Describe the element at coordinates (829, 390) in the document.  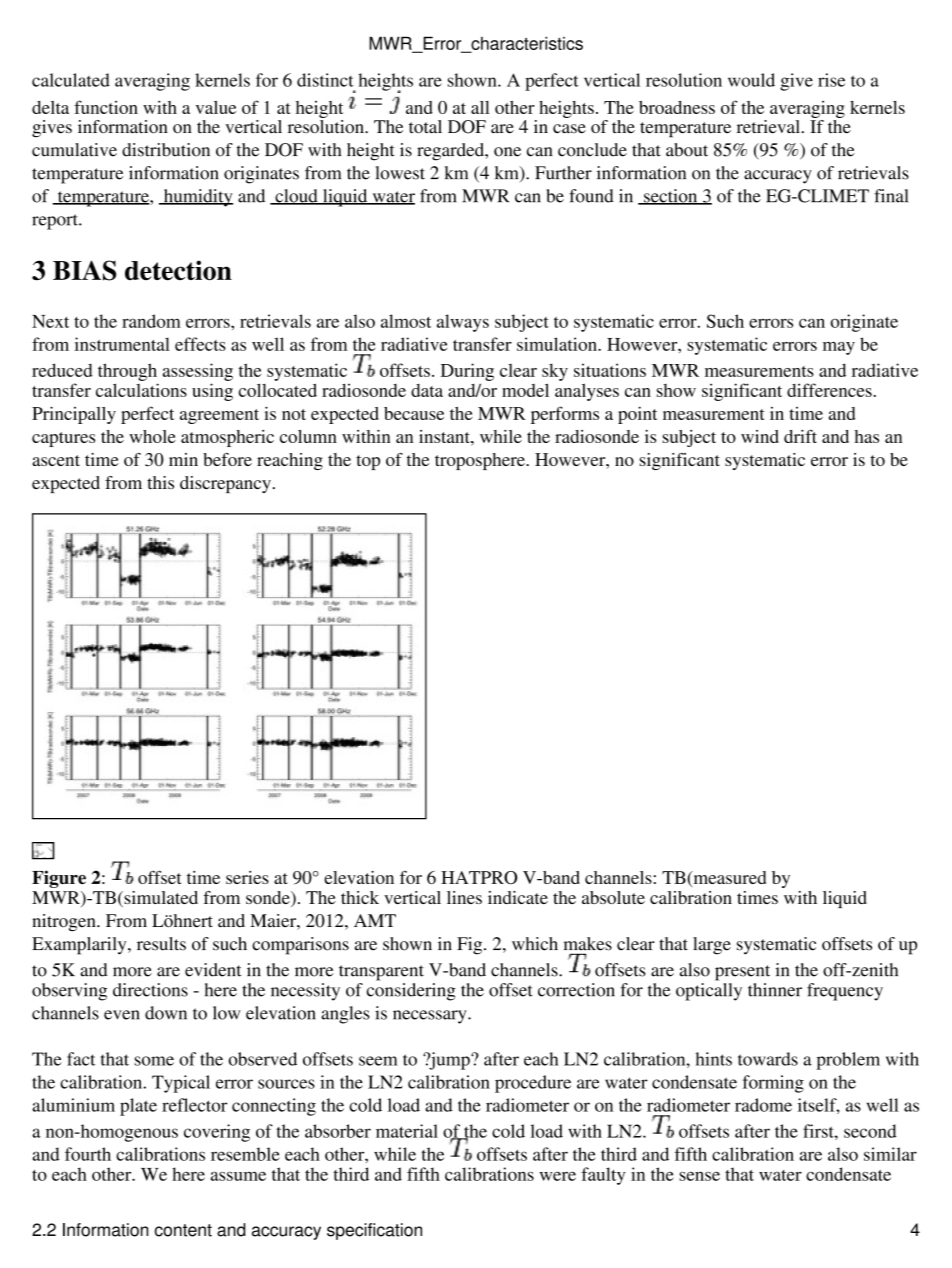
I see `differences` at that location.
